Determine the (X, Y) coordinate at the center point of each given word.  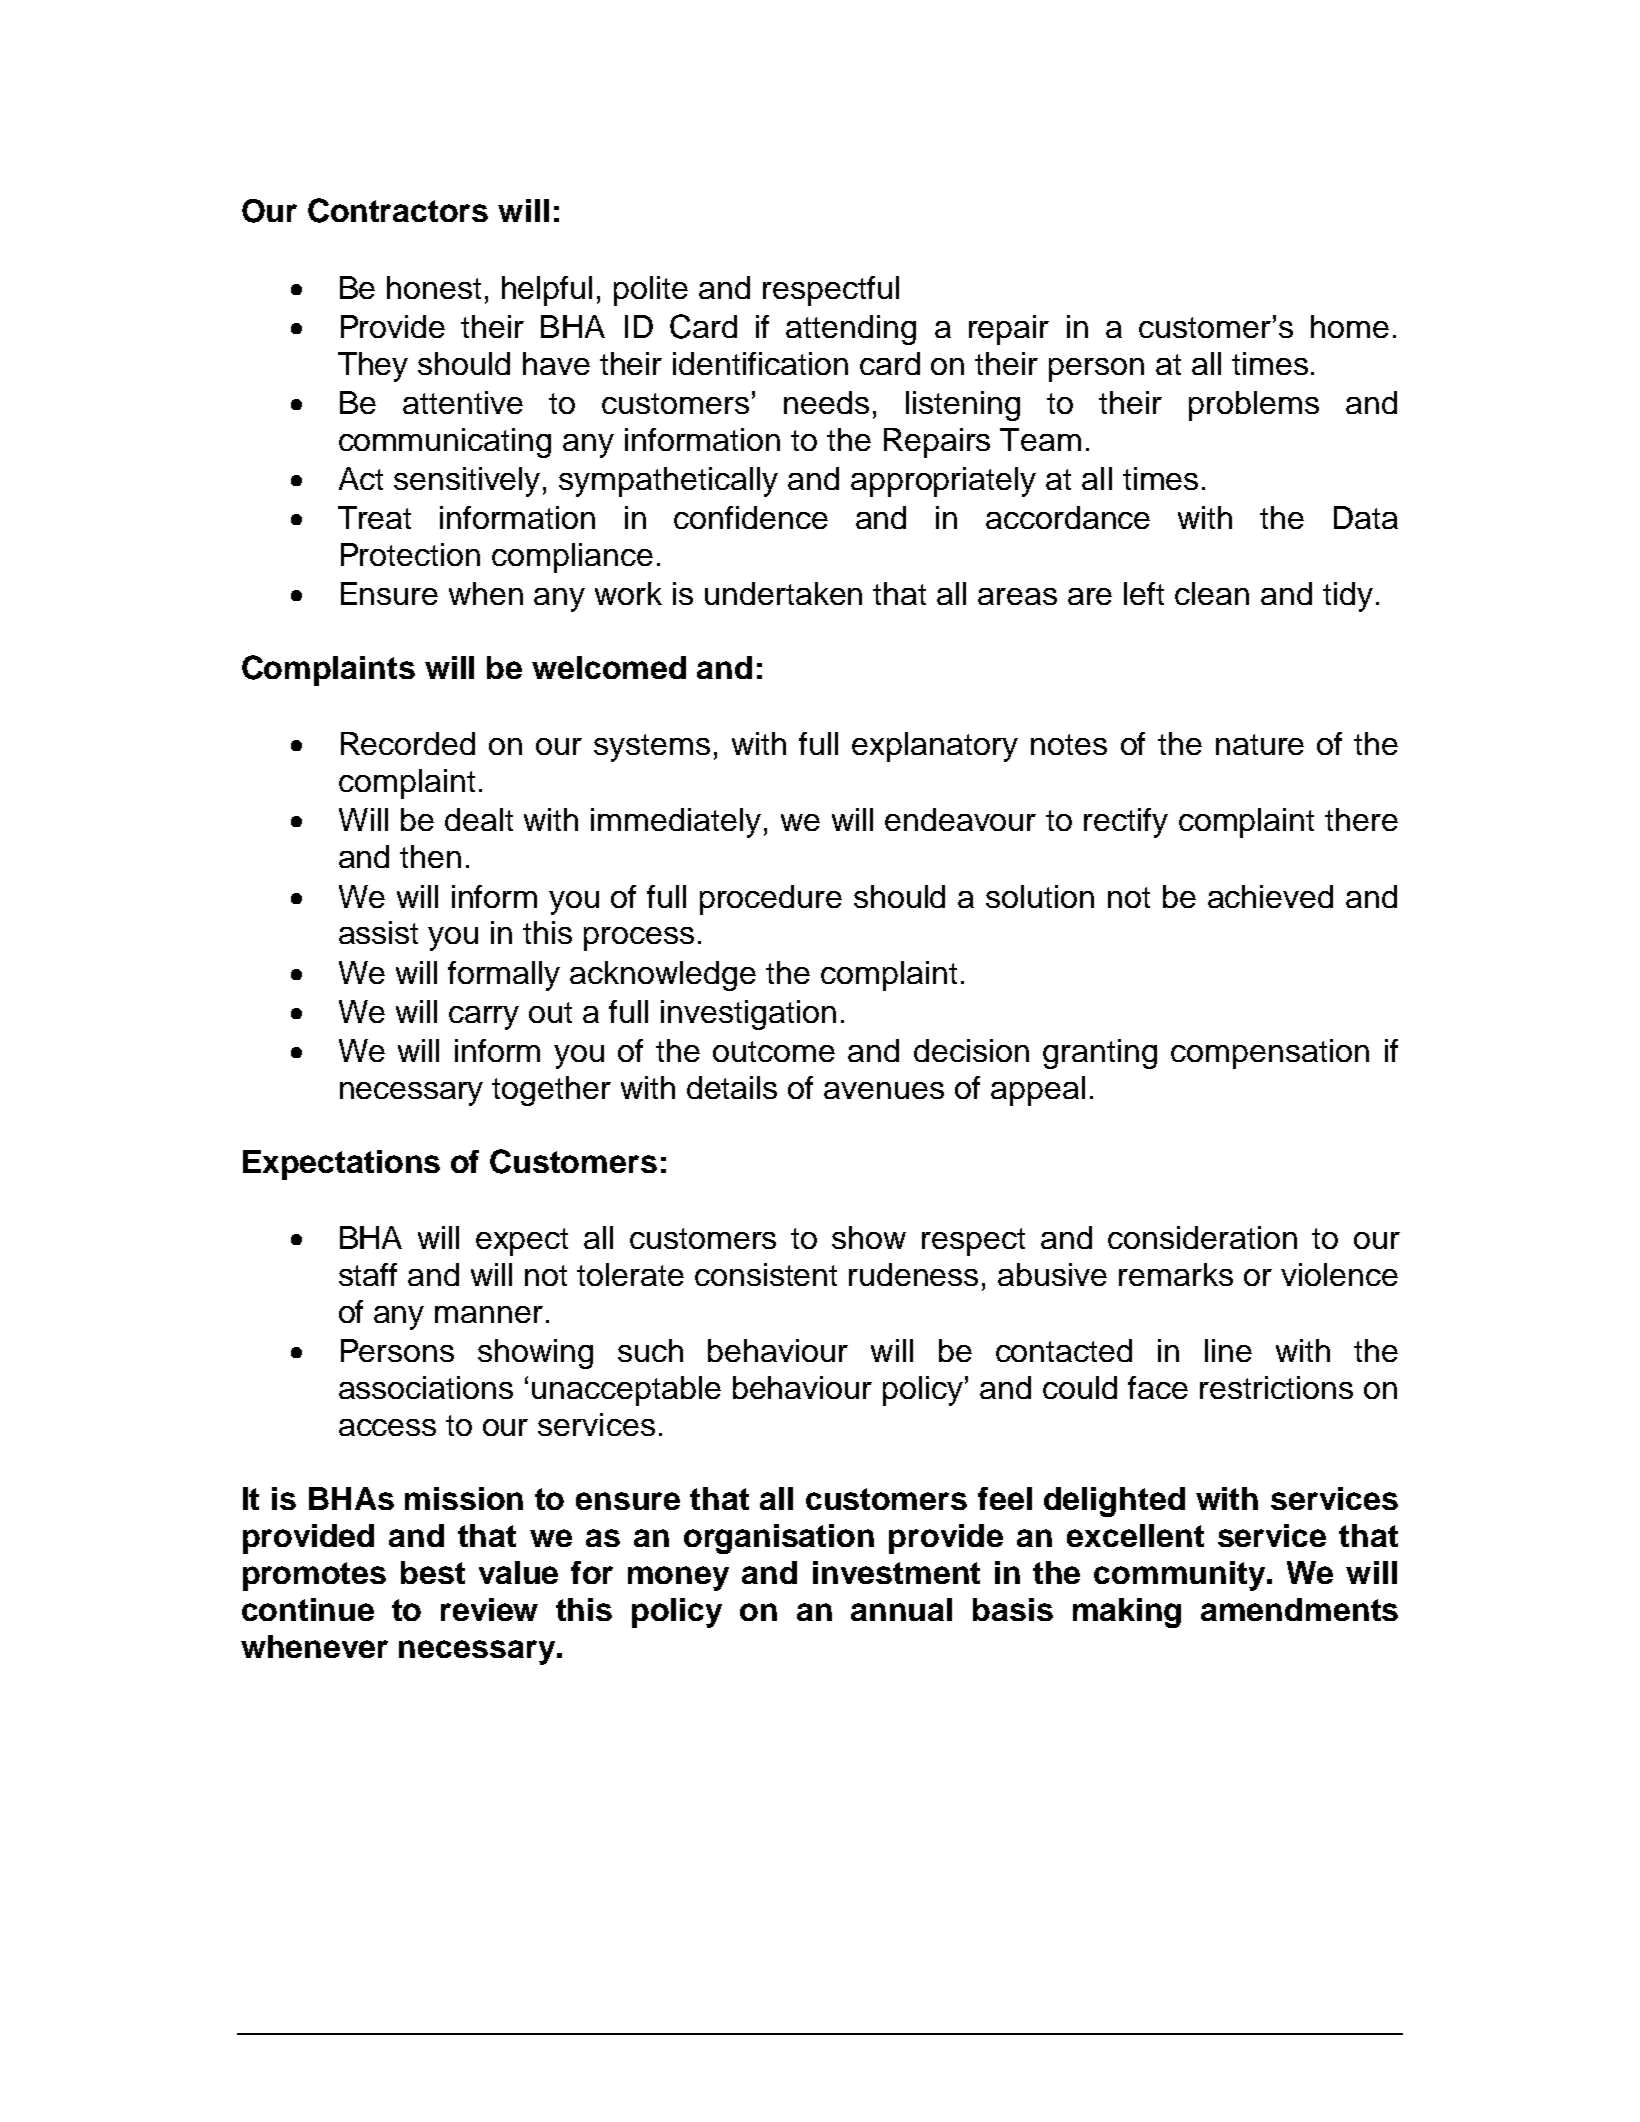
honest (434, 287)
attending (851, 330)
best (433, 1572)
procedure (771, 900)
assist (378, 932)
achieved (1270, 896)
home (1350, 326)
